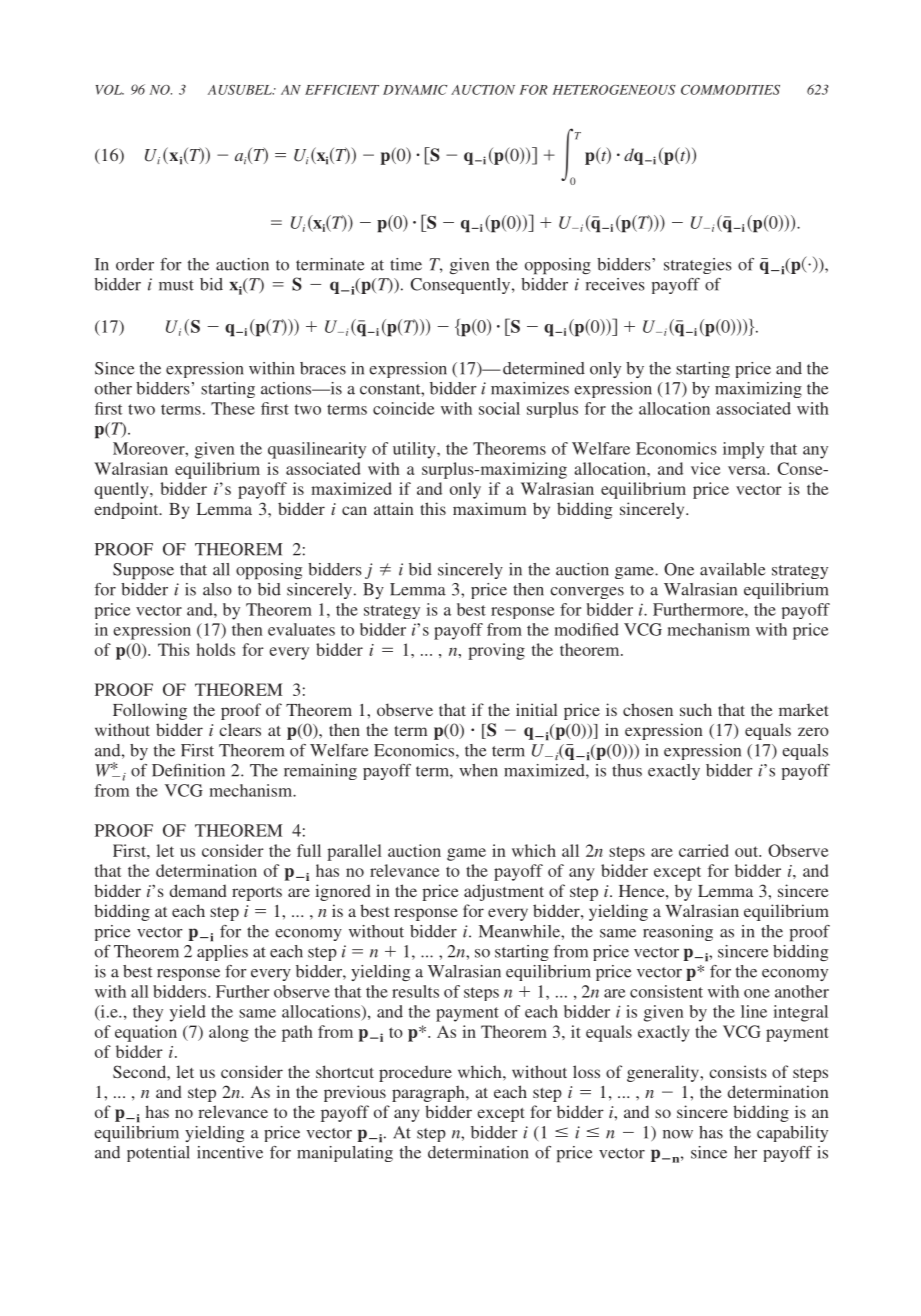 This document has height=1316, width=921. Describe the element at coordinates (233, 408) in the document. I see `These` at that location.
